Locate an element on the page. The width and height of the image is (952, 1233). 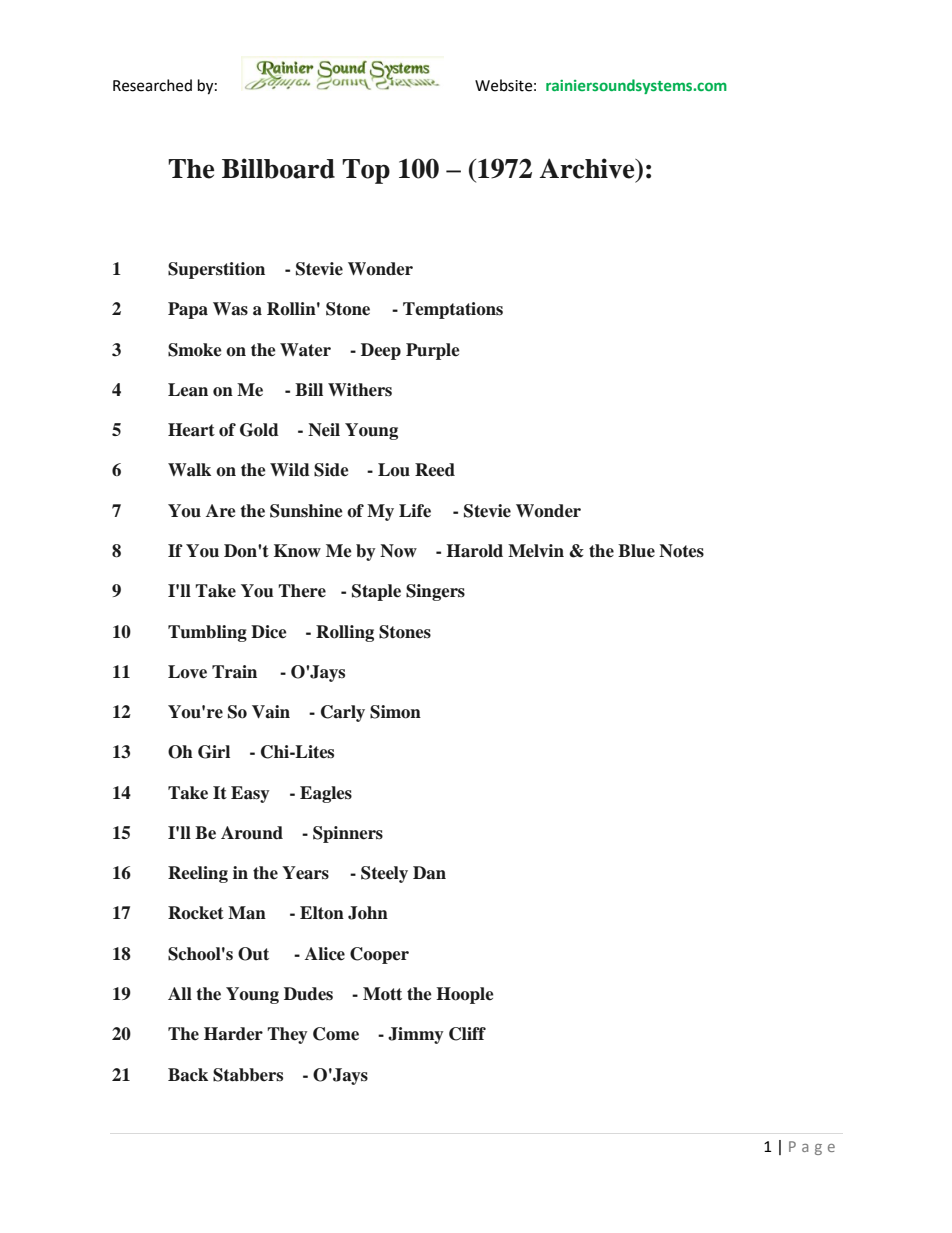
Researched is located at coordinates (152, 85).
